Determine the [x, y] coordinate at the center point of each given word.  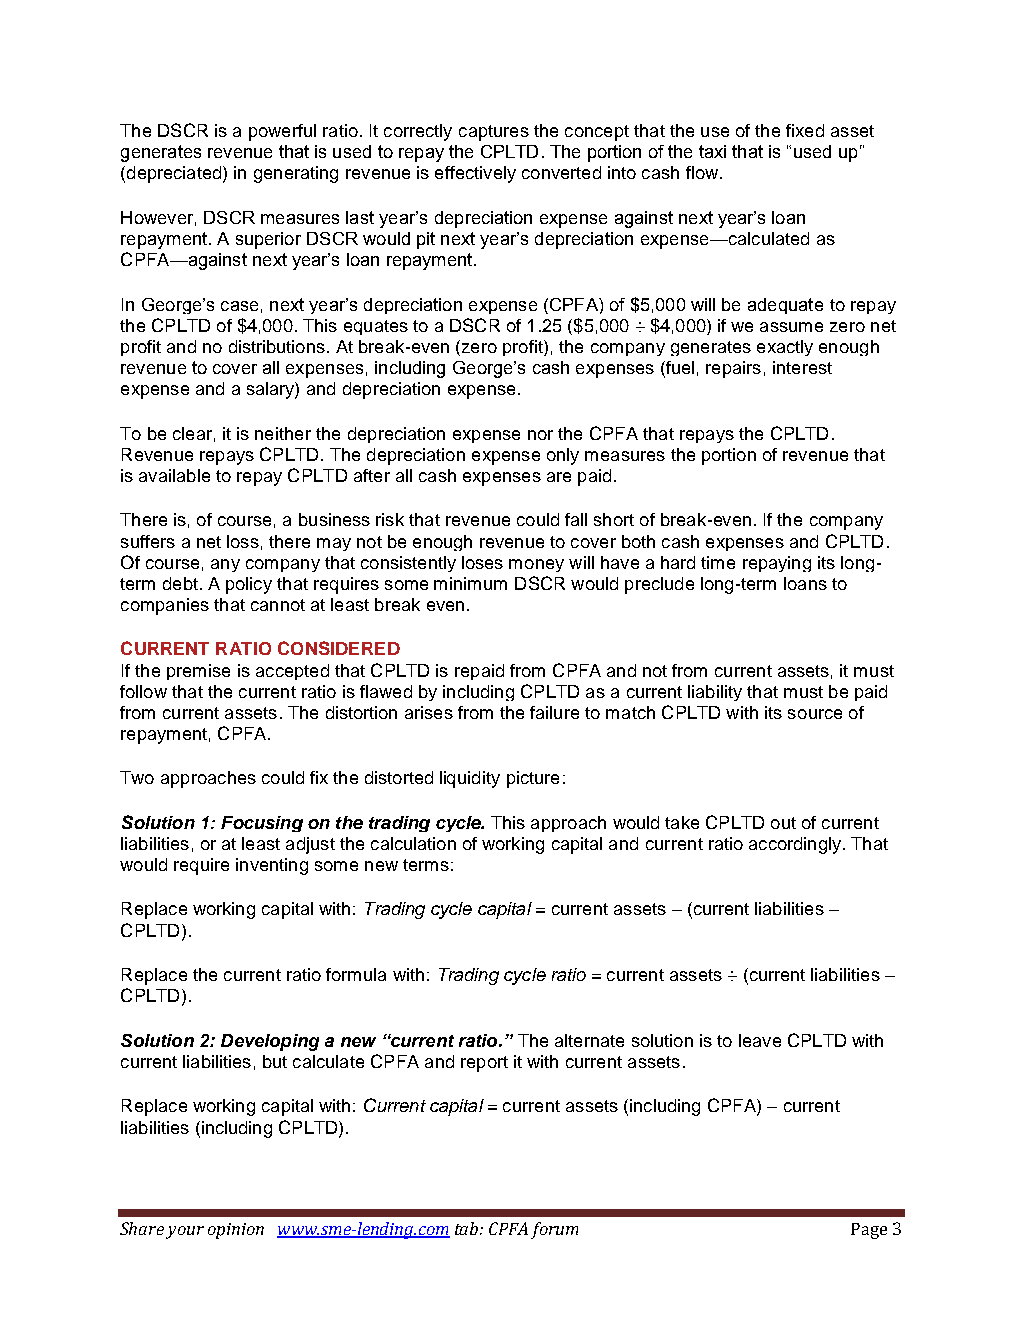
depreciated [174, 174]
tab [468, 1228]
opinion [236, 1231]
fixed [805, 130]
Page [869, 1231]
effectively [475, 174]
